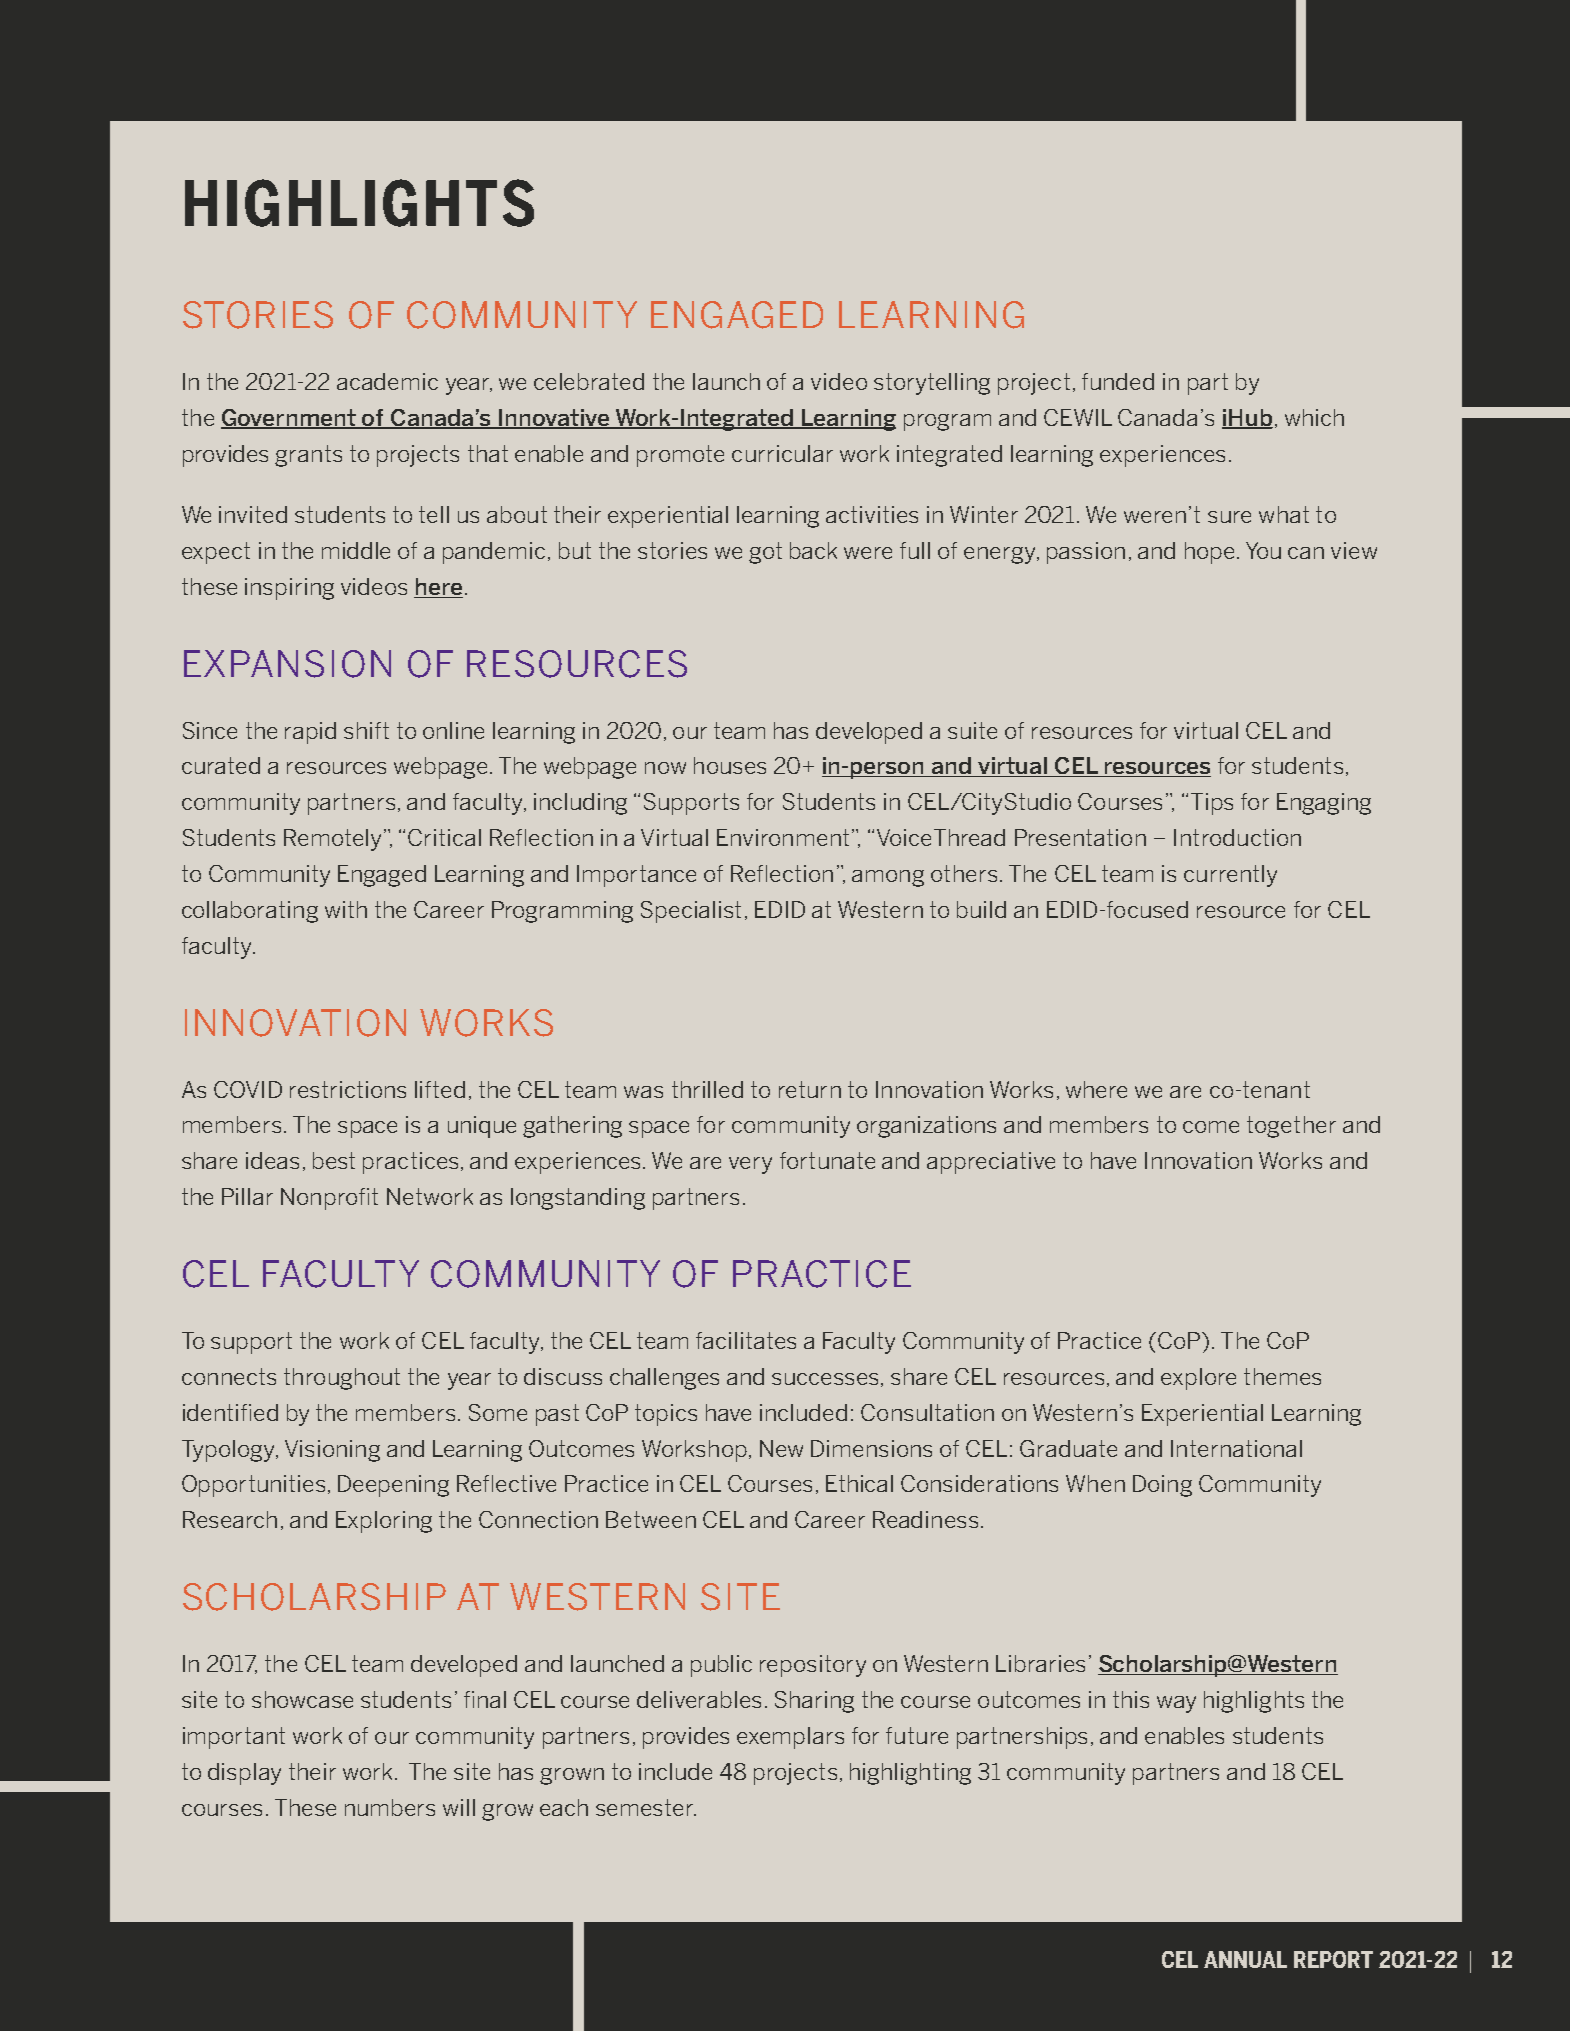 Image resolution: width=1570 pixels, height=2031 pixels. Describe the element at coordinates (308, 456) in the page. I see `grants` at that location.
